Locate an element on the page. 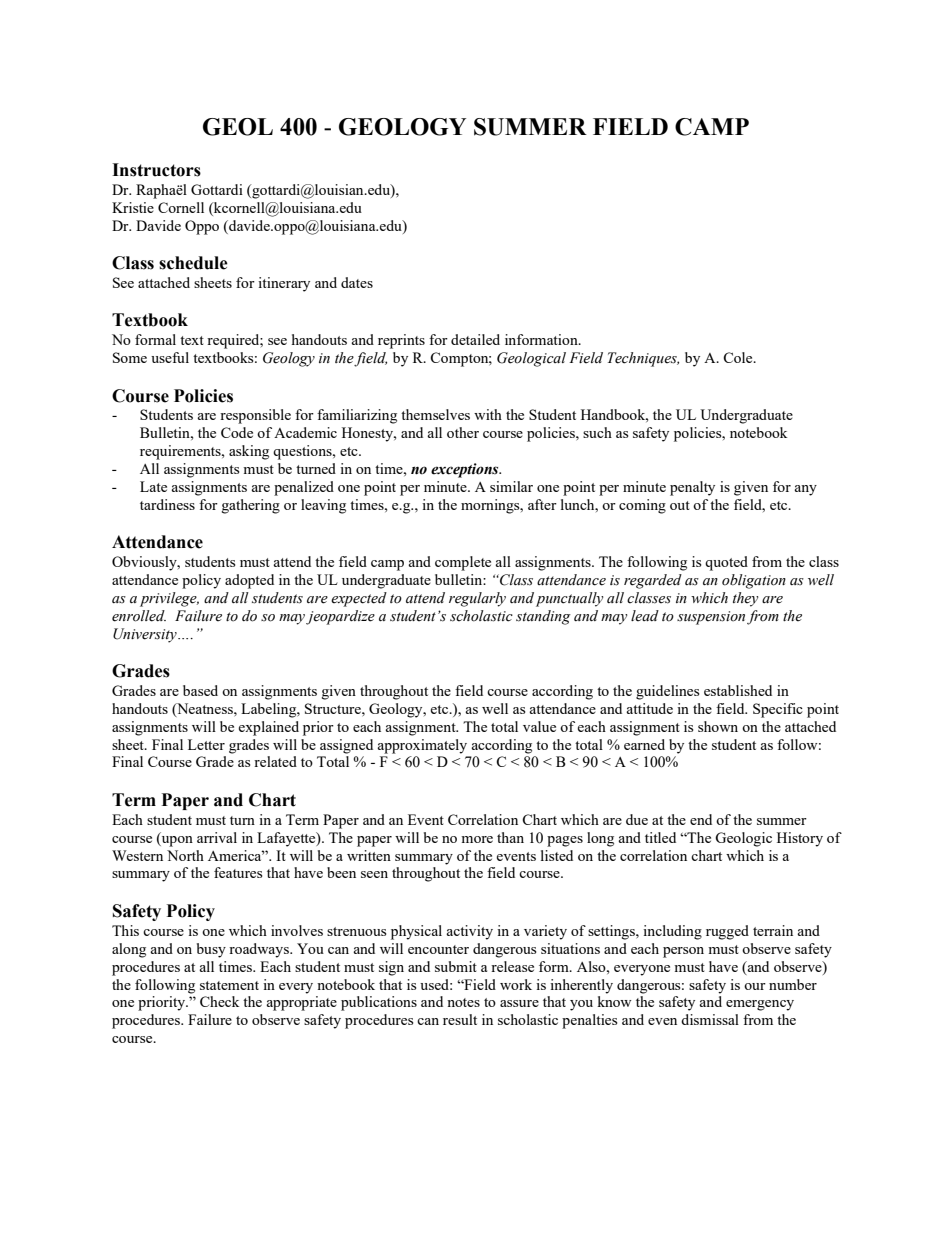 The width and height of the page is (952, 1233). penalty is located at coordinates (692, 488).
